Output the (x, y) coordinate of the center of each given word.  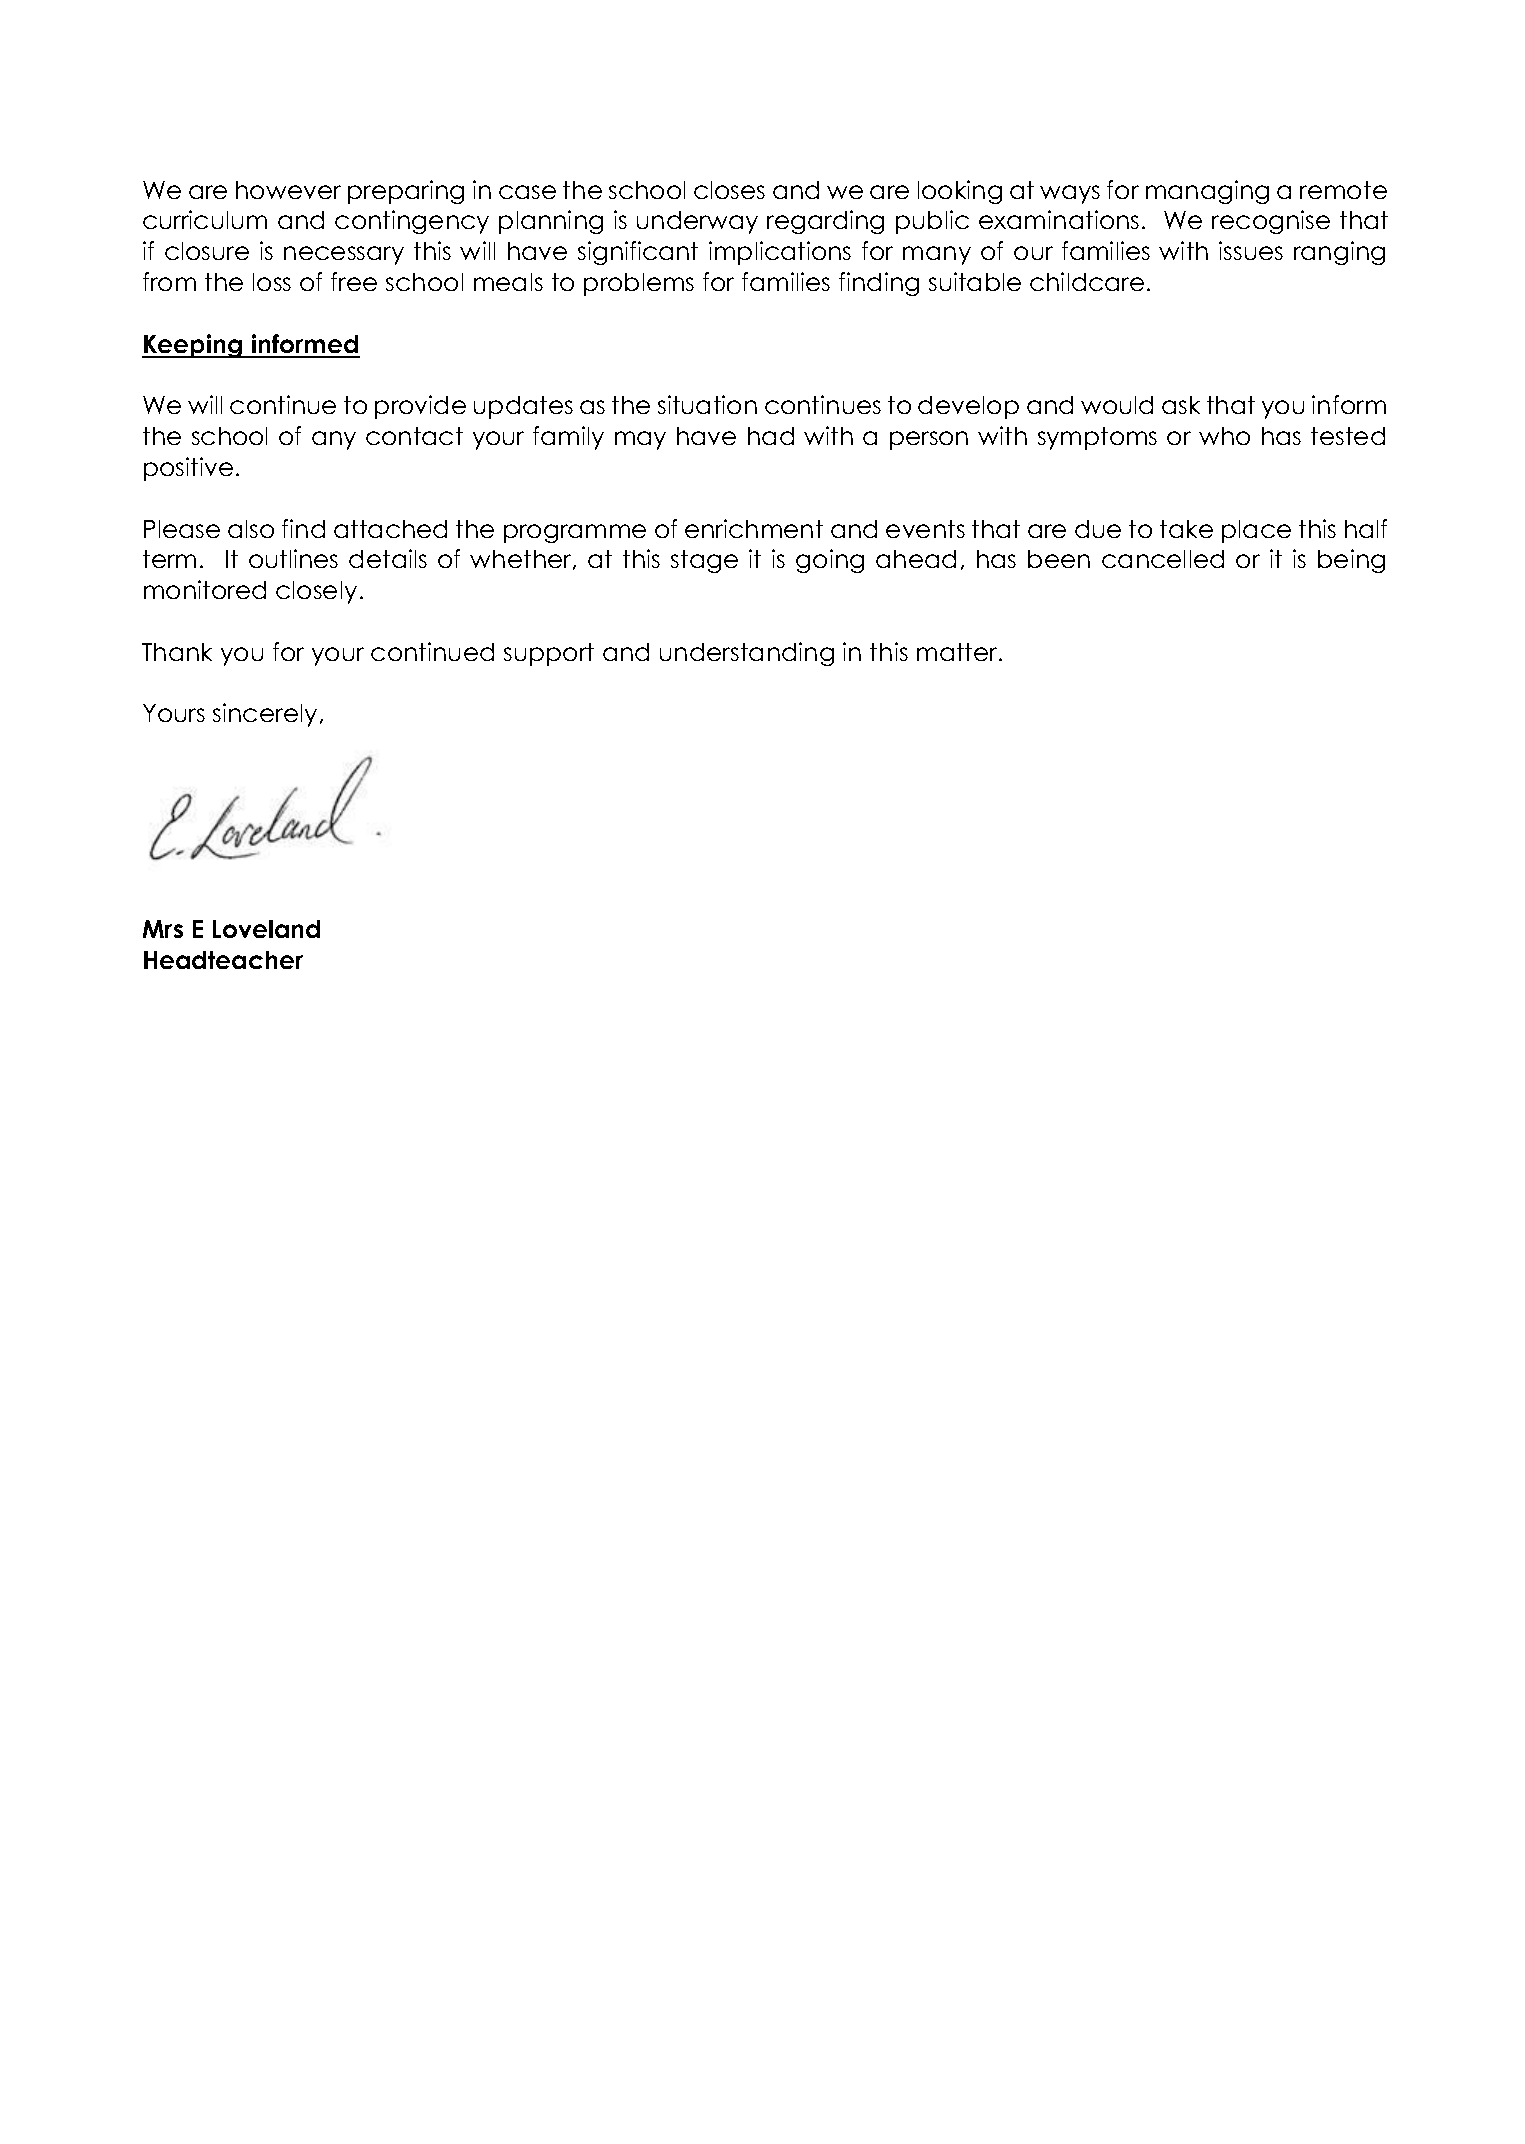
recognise (1271, 222)
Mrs (163, 929)
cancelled (1163, 559)
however (288, 190)
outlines (293, 558)
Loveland (266, 929)
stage (704, 561)
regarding (825, 222)
